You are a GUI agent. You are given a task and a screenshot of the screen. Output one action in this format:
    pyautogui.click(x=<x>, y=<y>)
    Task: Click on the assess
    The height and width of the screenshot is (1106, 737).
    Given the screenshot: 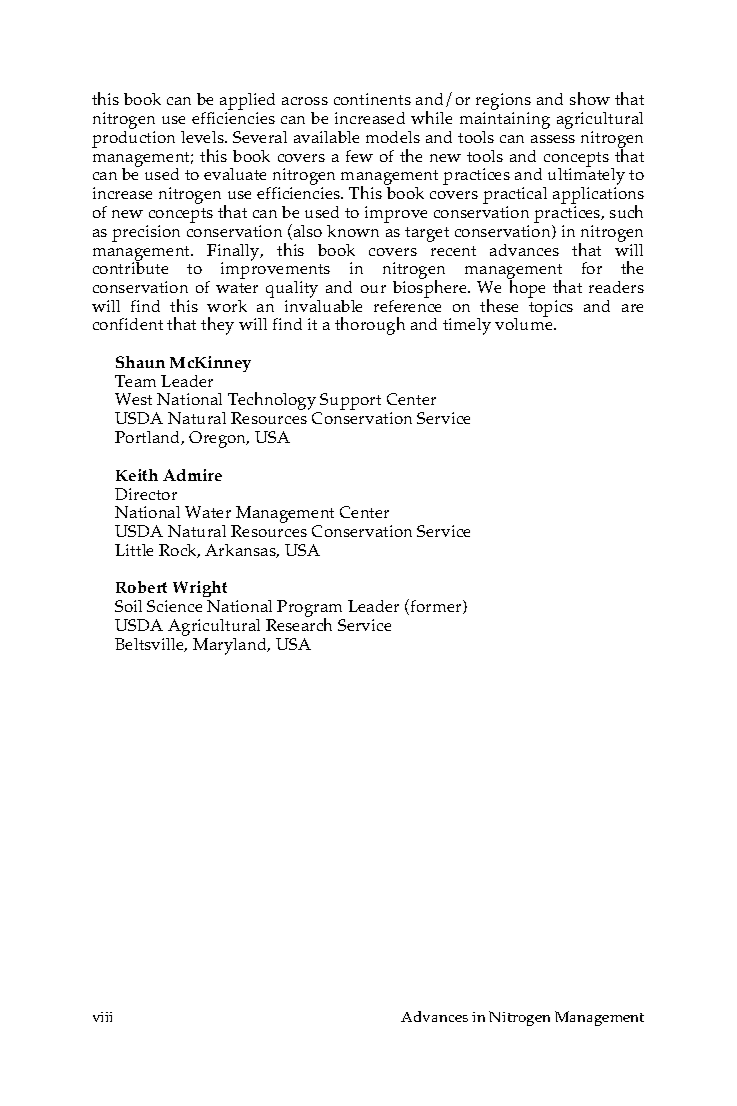 What is the action you would take?
    pyautogui.click(x=553, y=139)
